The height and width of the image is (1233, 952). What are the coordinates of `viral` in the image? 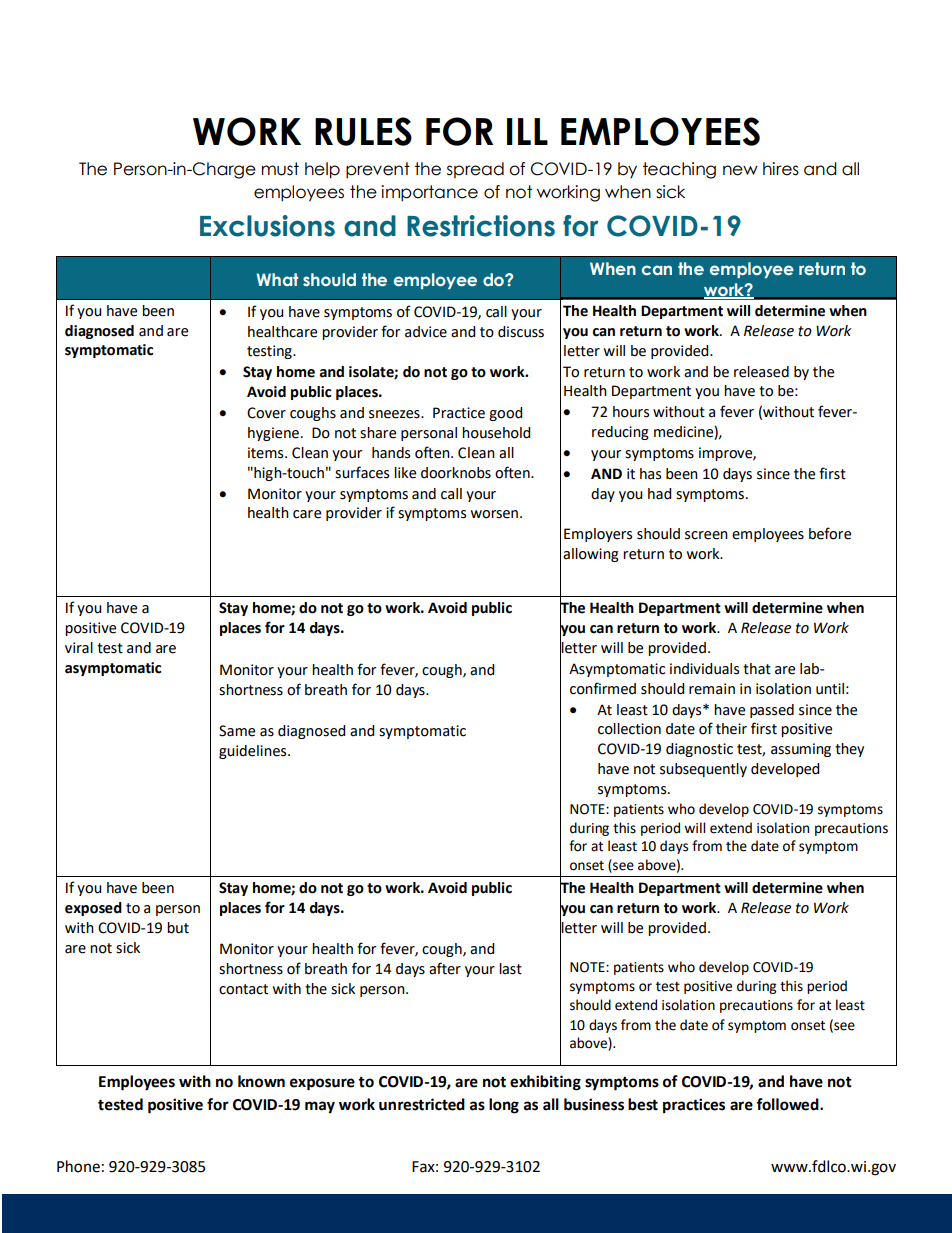 It's located at (79, 648).
